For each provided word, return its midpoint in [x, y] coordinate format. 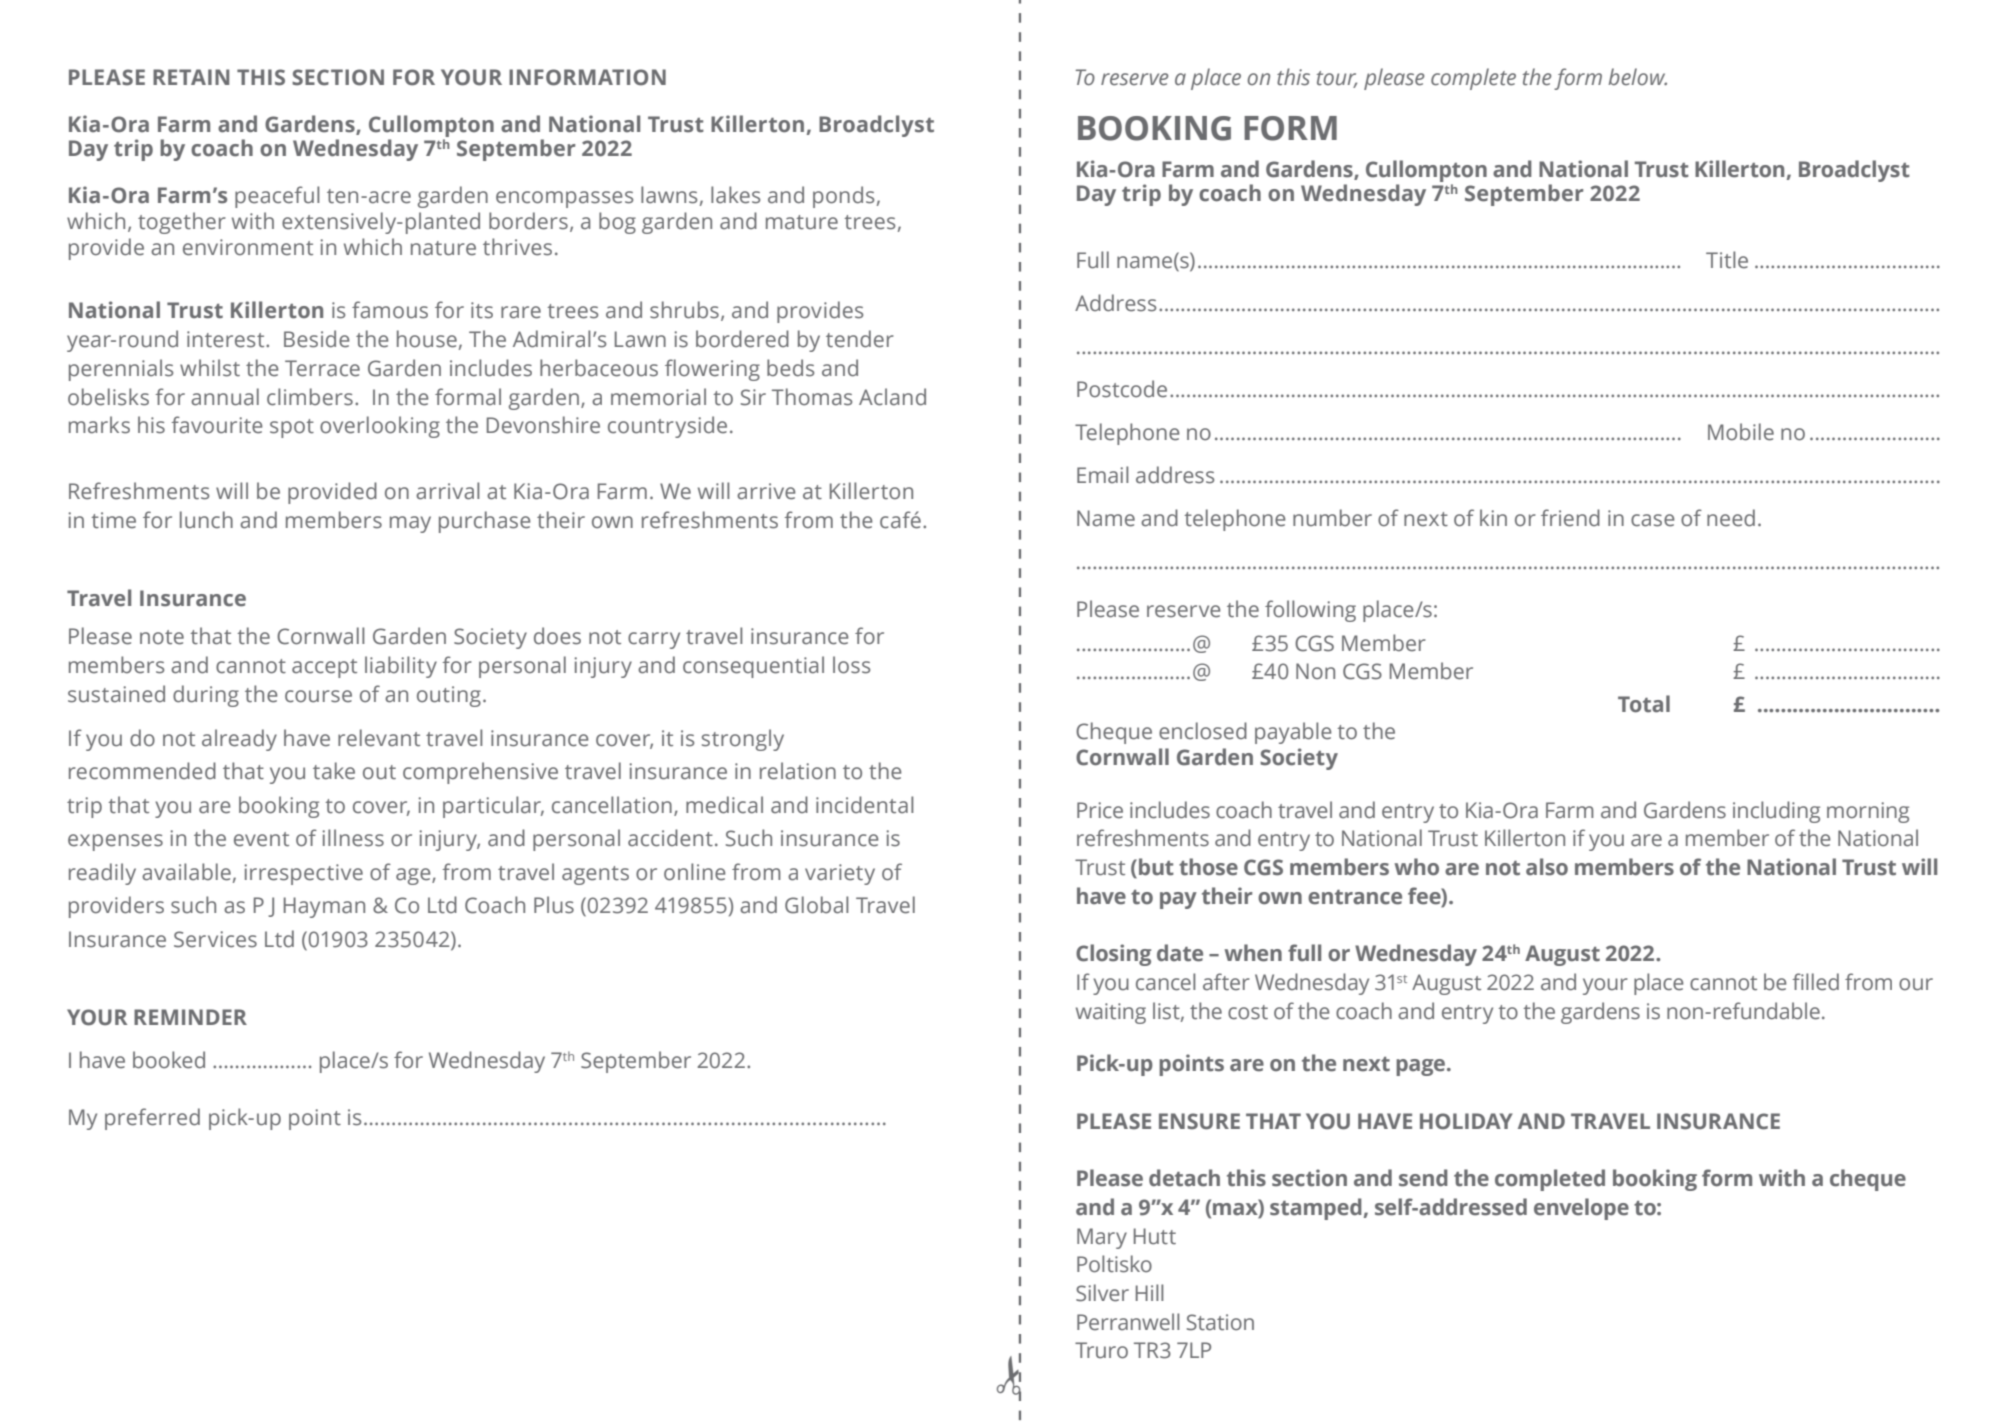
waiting [1111, 1013]
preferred [152, 1119]
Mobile [1741, 432]
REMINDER [190, 1017]
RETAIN [191, 77]
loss [851, 665]
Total [1644, 704]
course [318, 696]
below [1637, 77]
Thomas [812, 397]
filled [1815, 982]
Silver [1102, 1293]
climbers [310, 397]
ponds [843, 197]
